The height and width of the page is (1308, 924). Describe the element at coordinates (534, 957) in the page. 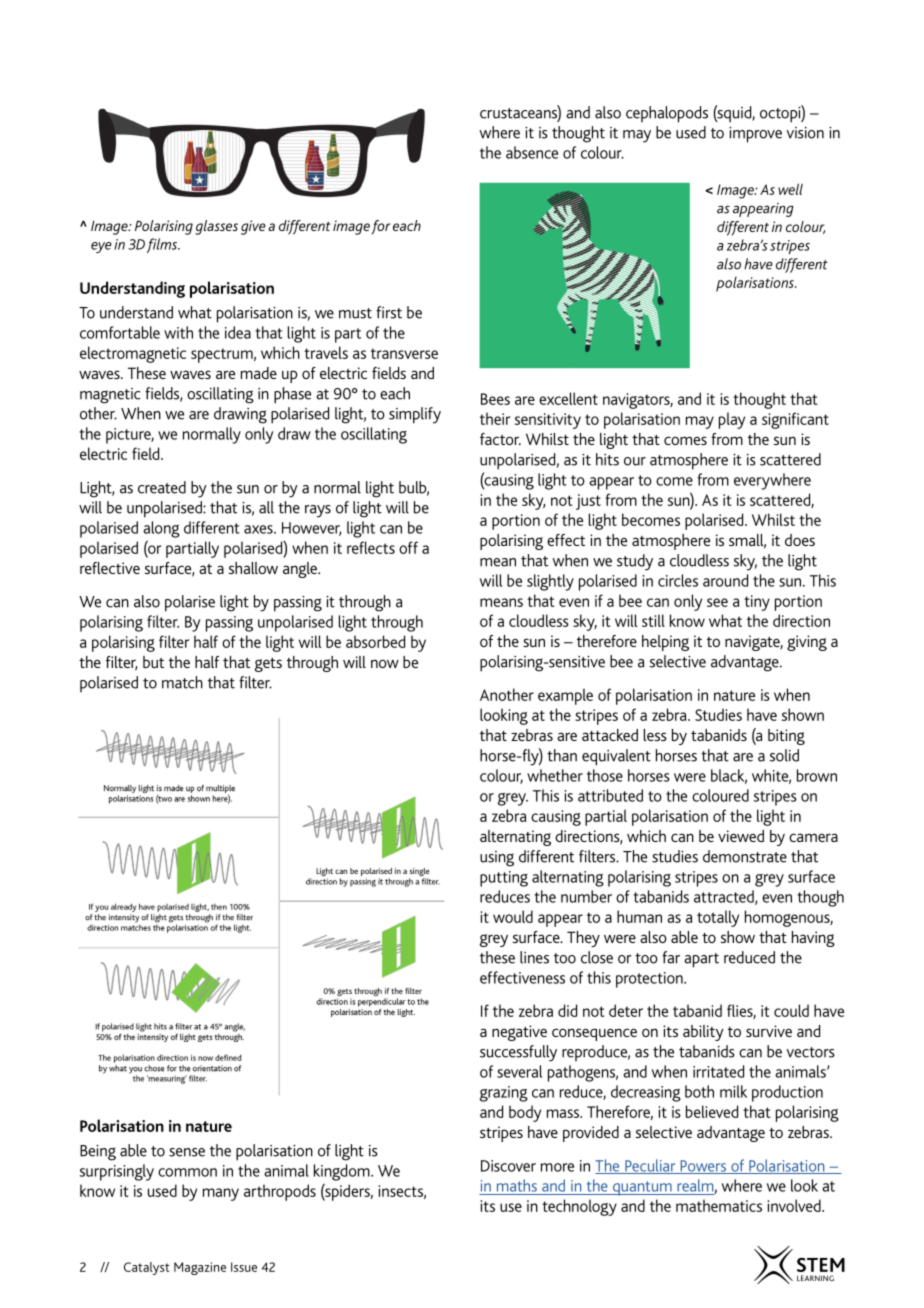

I see `lines` at that location.
